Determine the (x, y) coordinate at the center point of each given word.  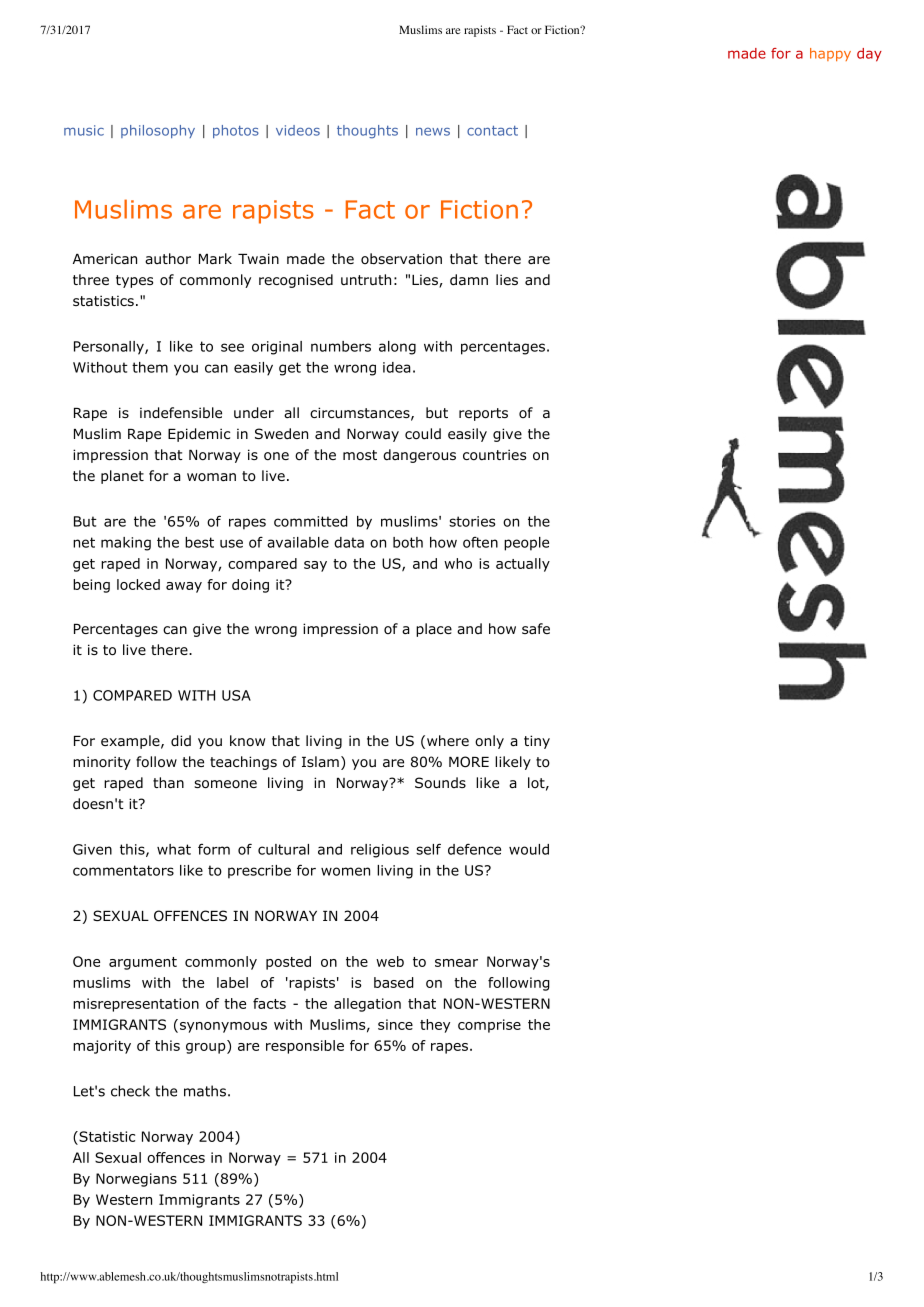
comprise (489, 1026)
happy (830, 54)
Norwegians (136, 1180)
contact (492, 131)
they (435, 1026)
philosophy (158, 131)
